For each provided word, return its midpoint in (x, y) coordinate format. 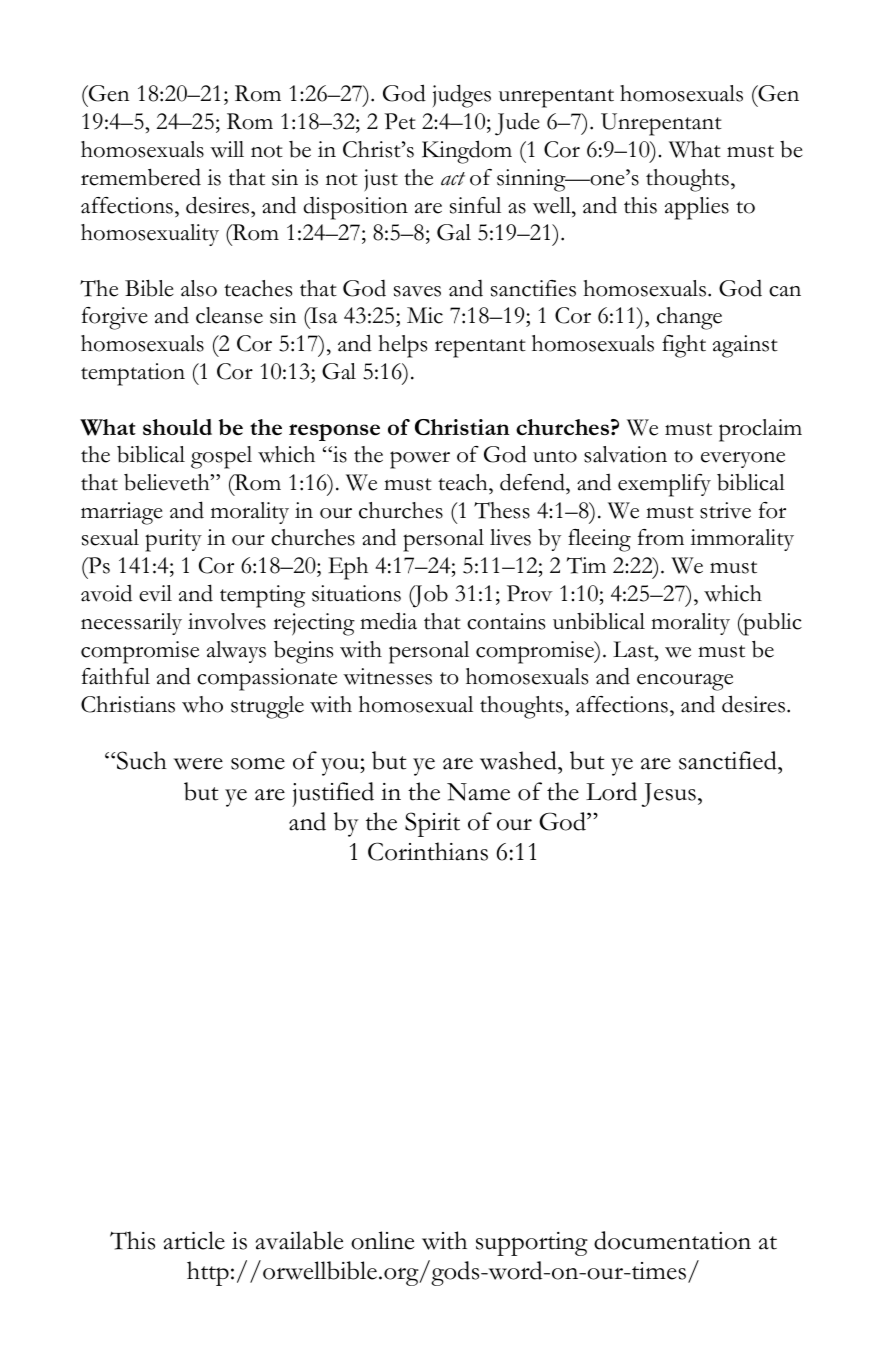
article (194, 1240)
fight (684, 346)
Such (142, 760)
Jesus (669, 795)
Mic (425, 315)
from (661, 537)
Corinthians (428, 851)
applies (697, 208)
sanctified (729, 760)
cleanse (229, 315)
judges (462, 96)
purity (173, 540)
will (227, 149)
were (198, 764)
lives (510, 537)
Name (478, 792)
